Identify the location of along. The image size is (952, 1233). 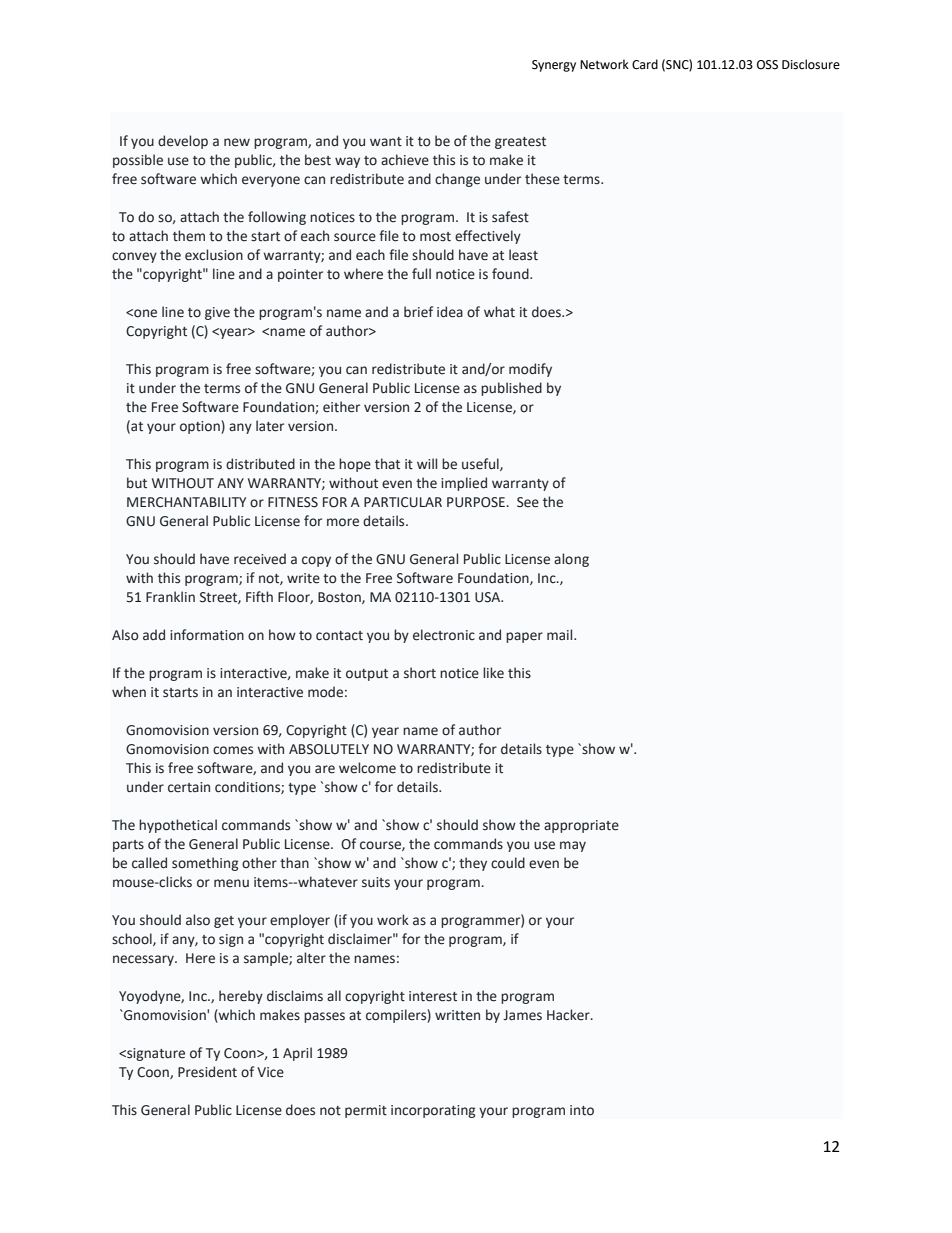
(571, 560).
